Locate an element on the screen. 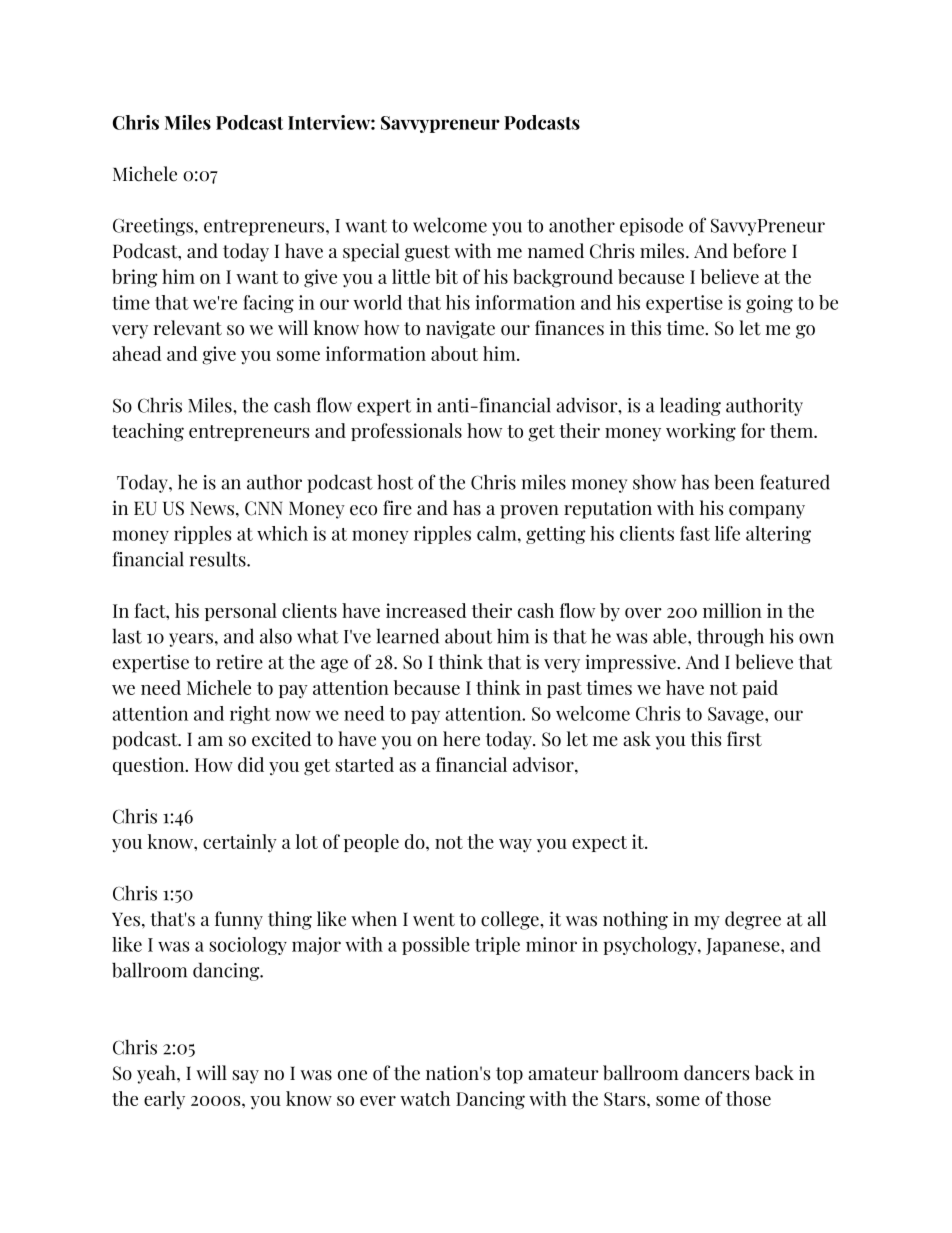 The image size is (952, 1233). before is located at coordinates (759, 251).
